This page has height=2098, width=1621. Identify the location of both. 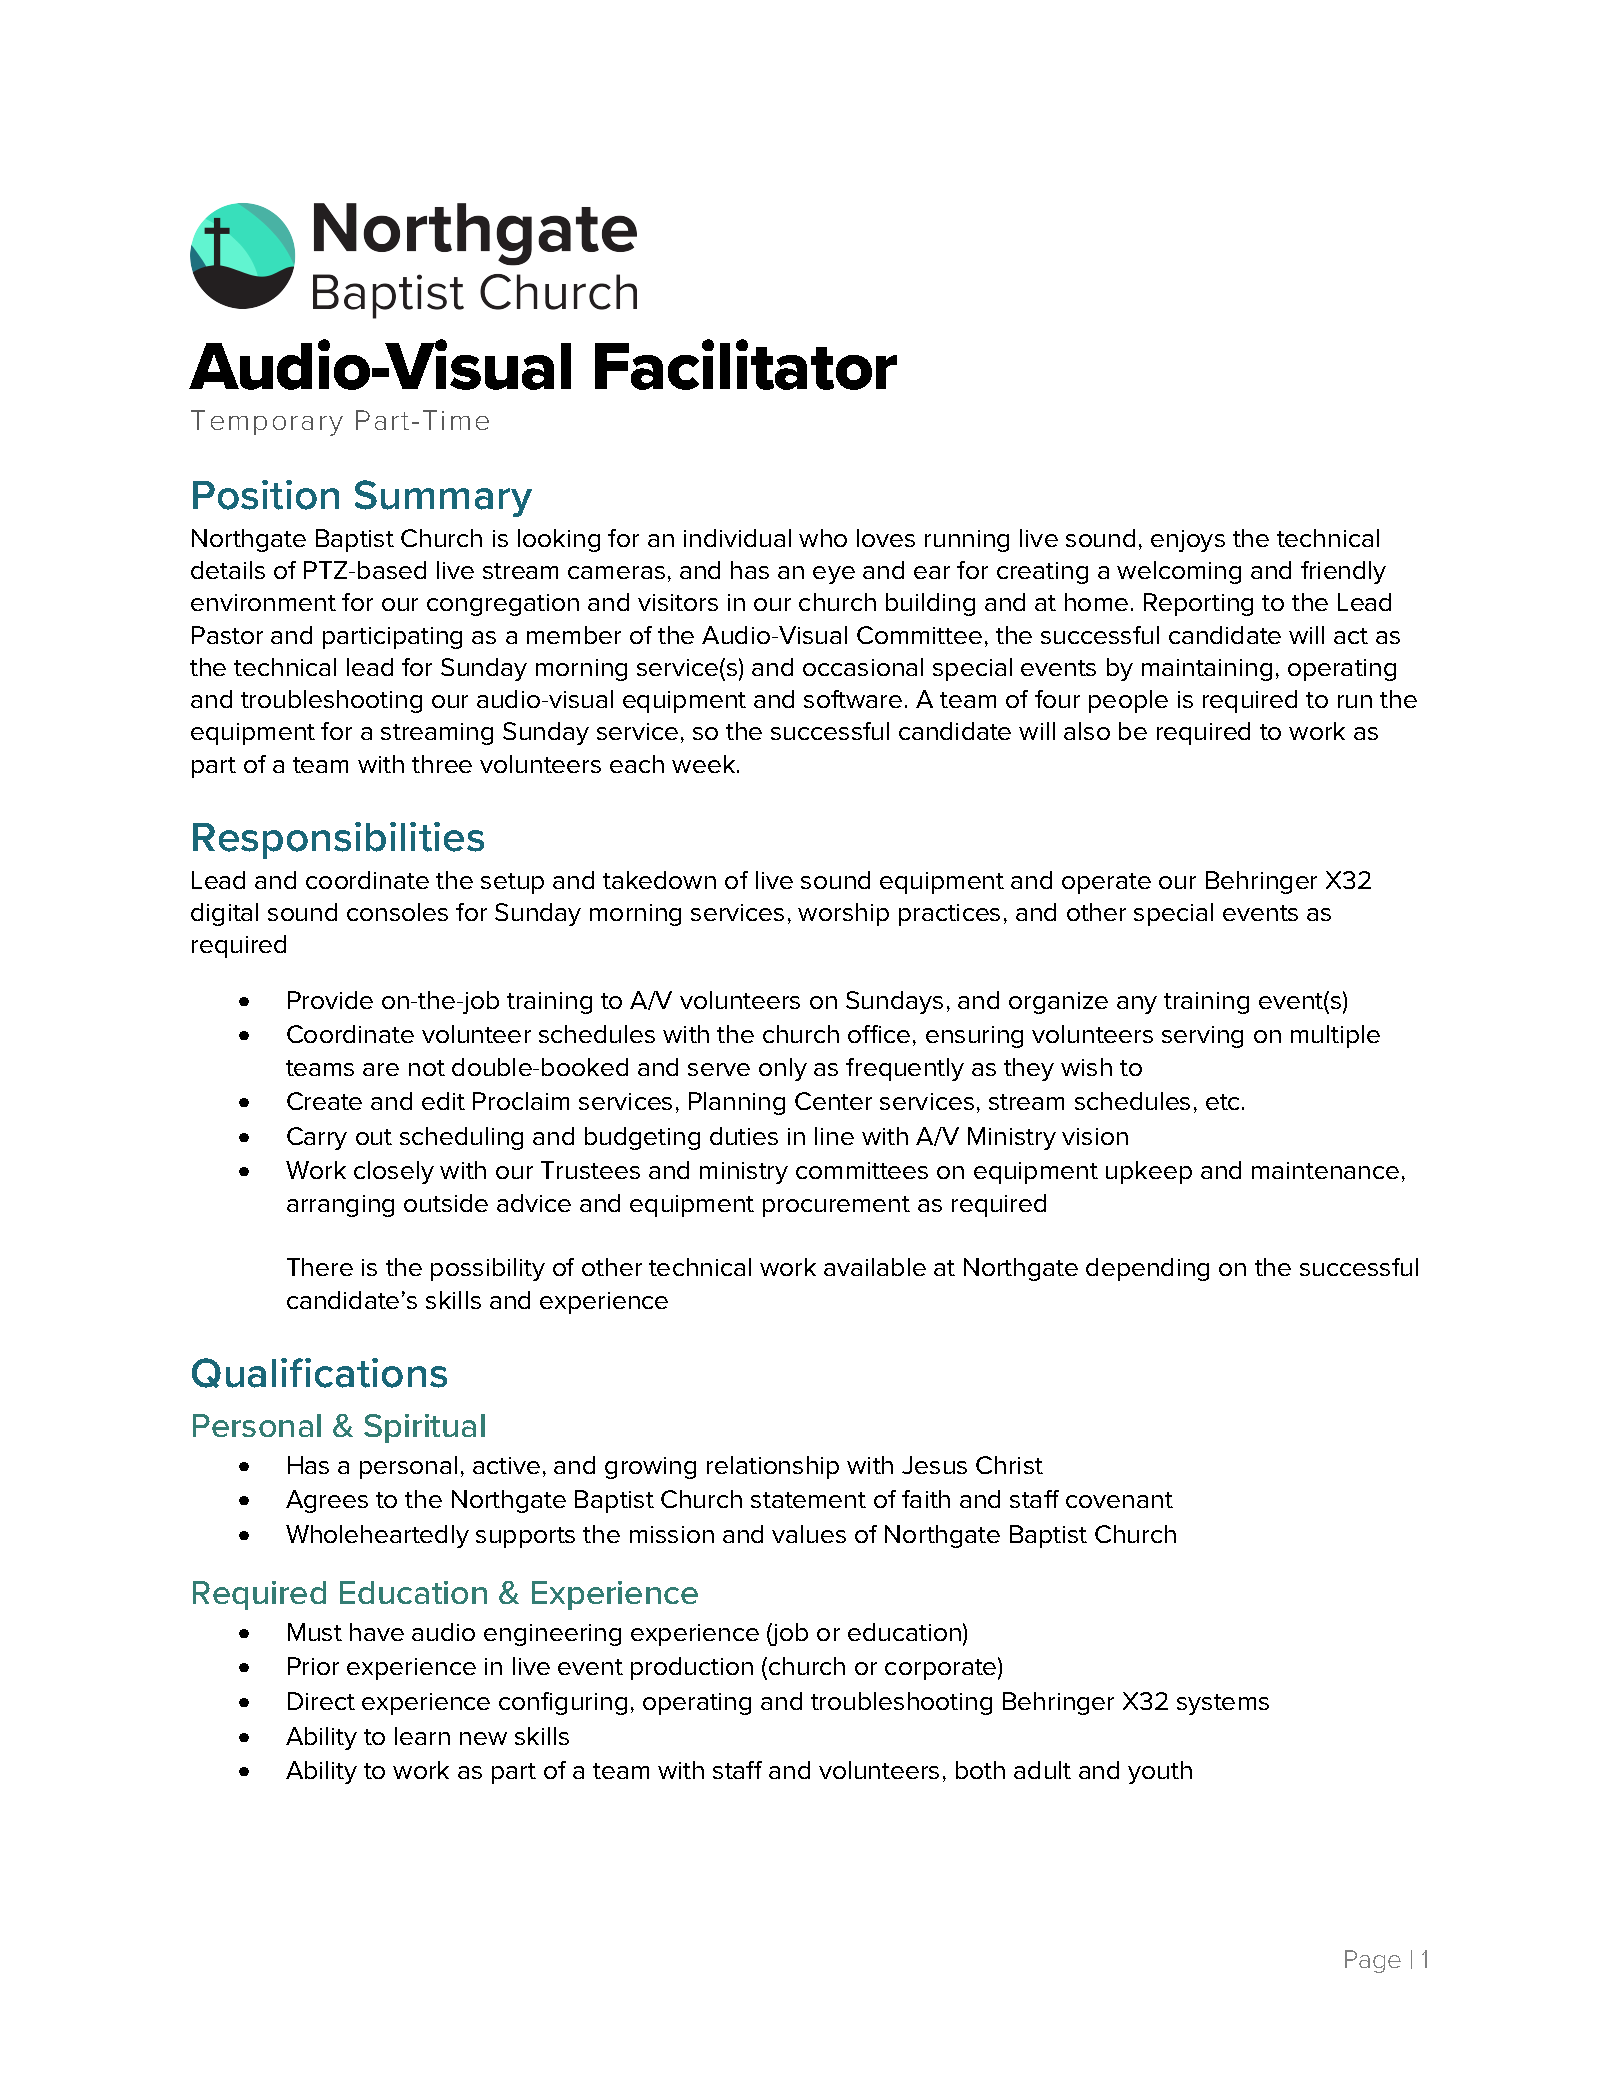
(980, 1770).
